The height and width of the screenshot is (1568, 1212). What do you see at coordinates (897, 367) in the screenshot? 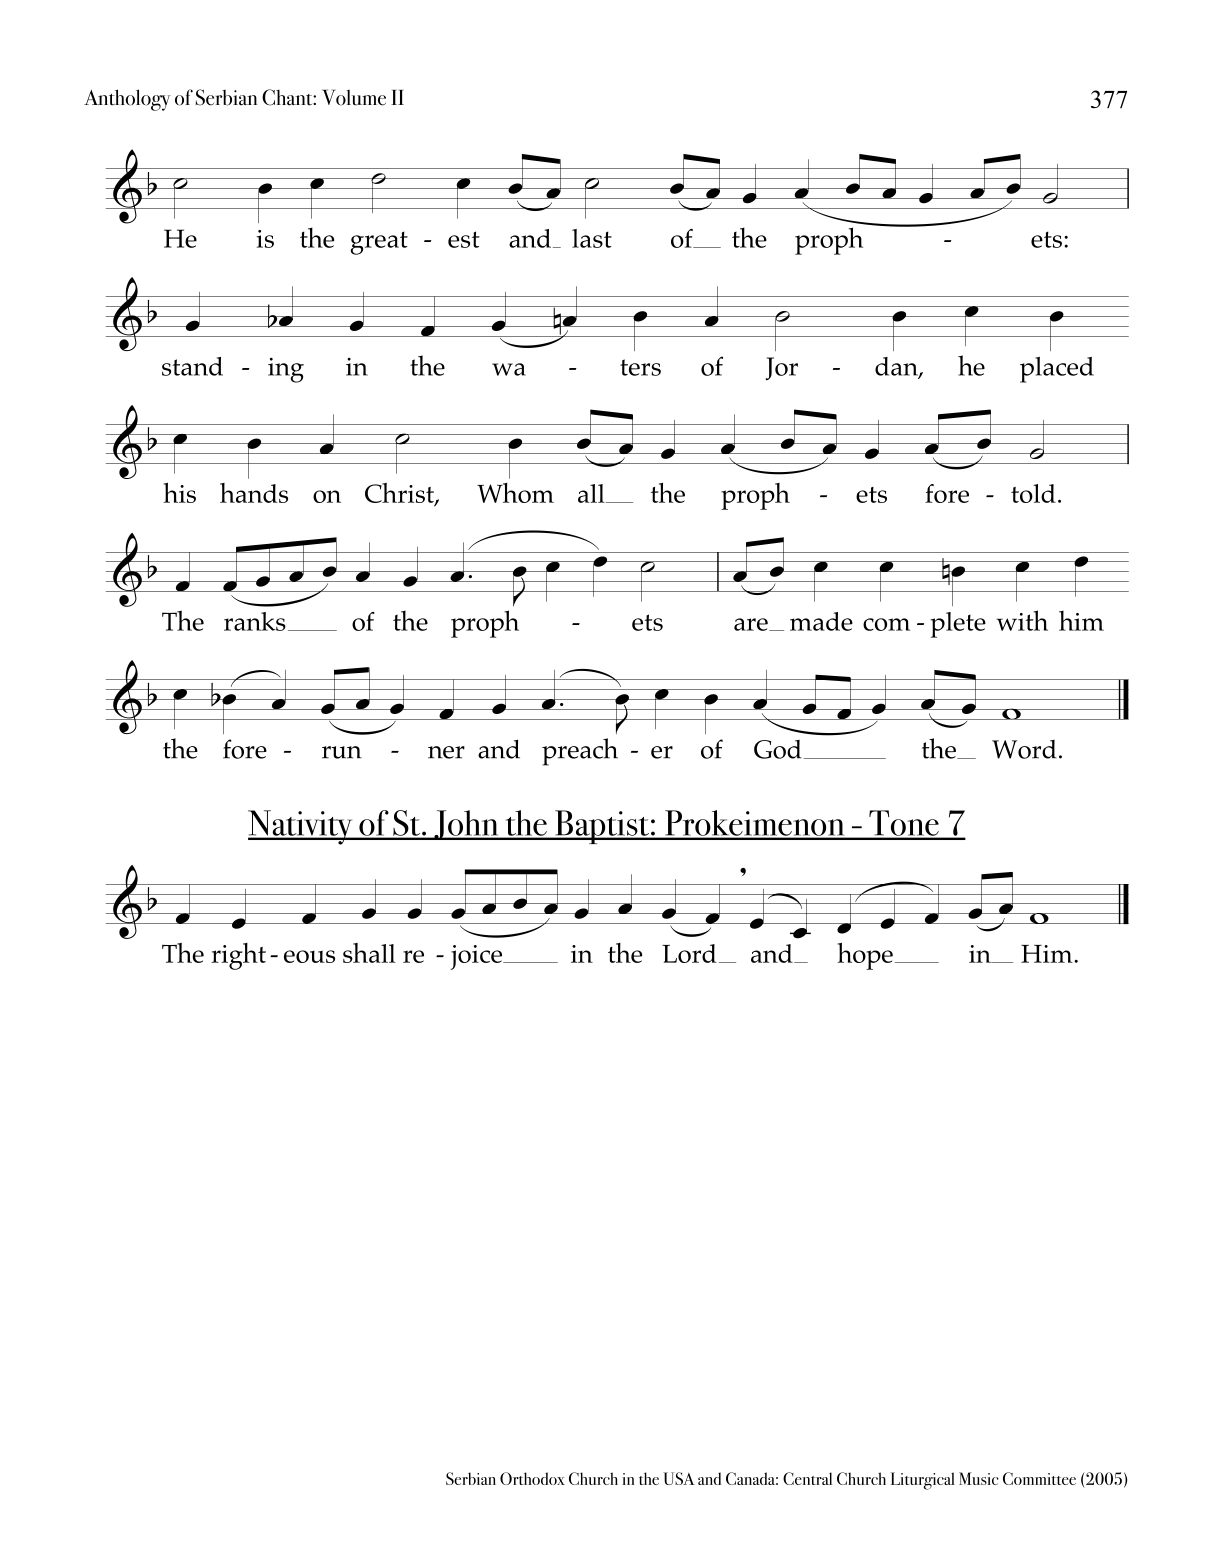
I see `dan` at bounding box center [897, 367].
